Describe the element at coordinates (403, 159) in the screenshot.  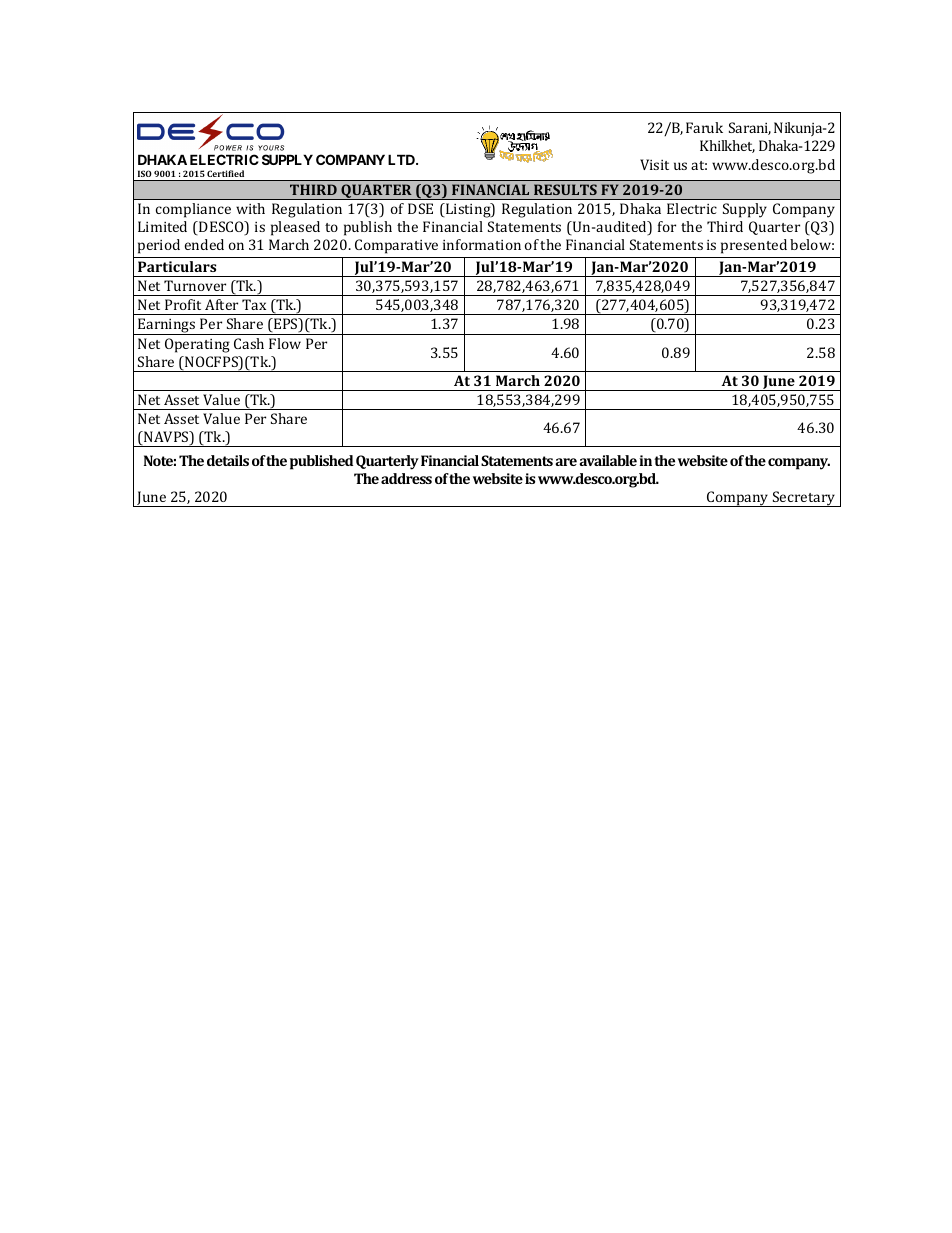
I see `LTD` at that location.
